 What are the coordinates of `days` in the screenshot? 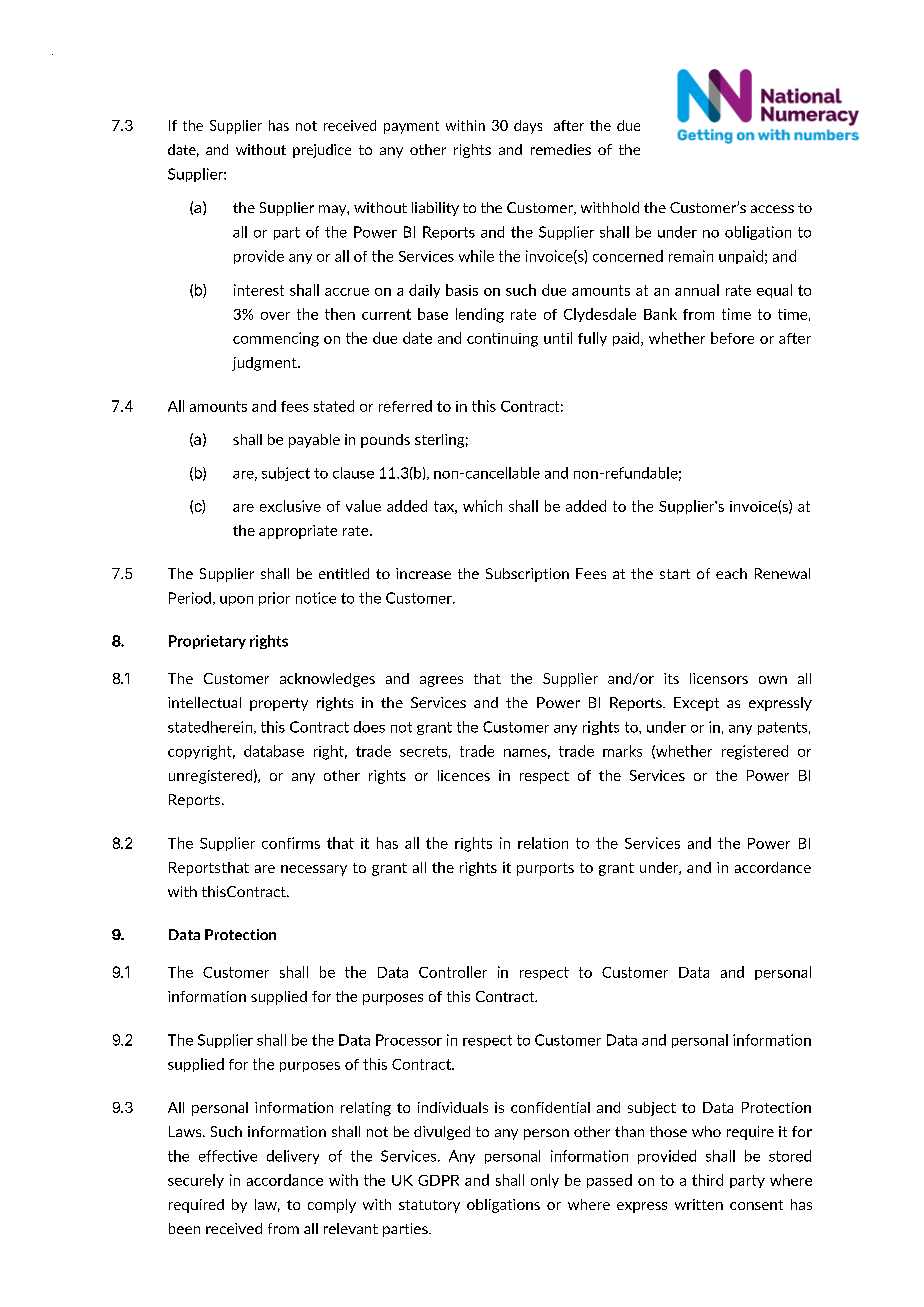 It's located at (528, 127).
